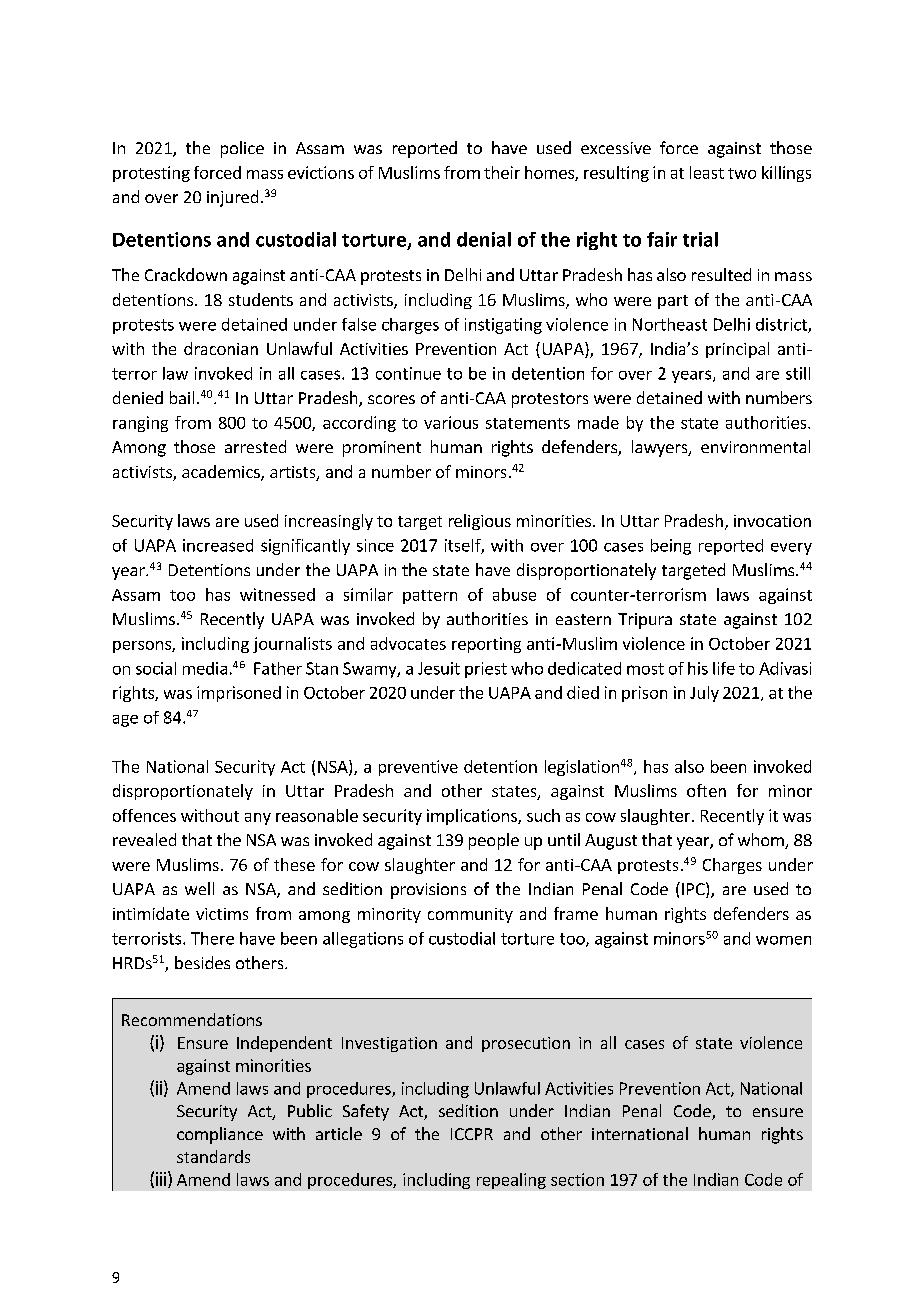 This screenshot has height=1308, width=924. What do you see at coordinates (156, 668) in the screenshot?
I see `social` at bounding box center [156, 668].
